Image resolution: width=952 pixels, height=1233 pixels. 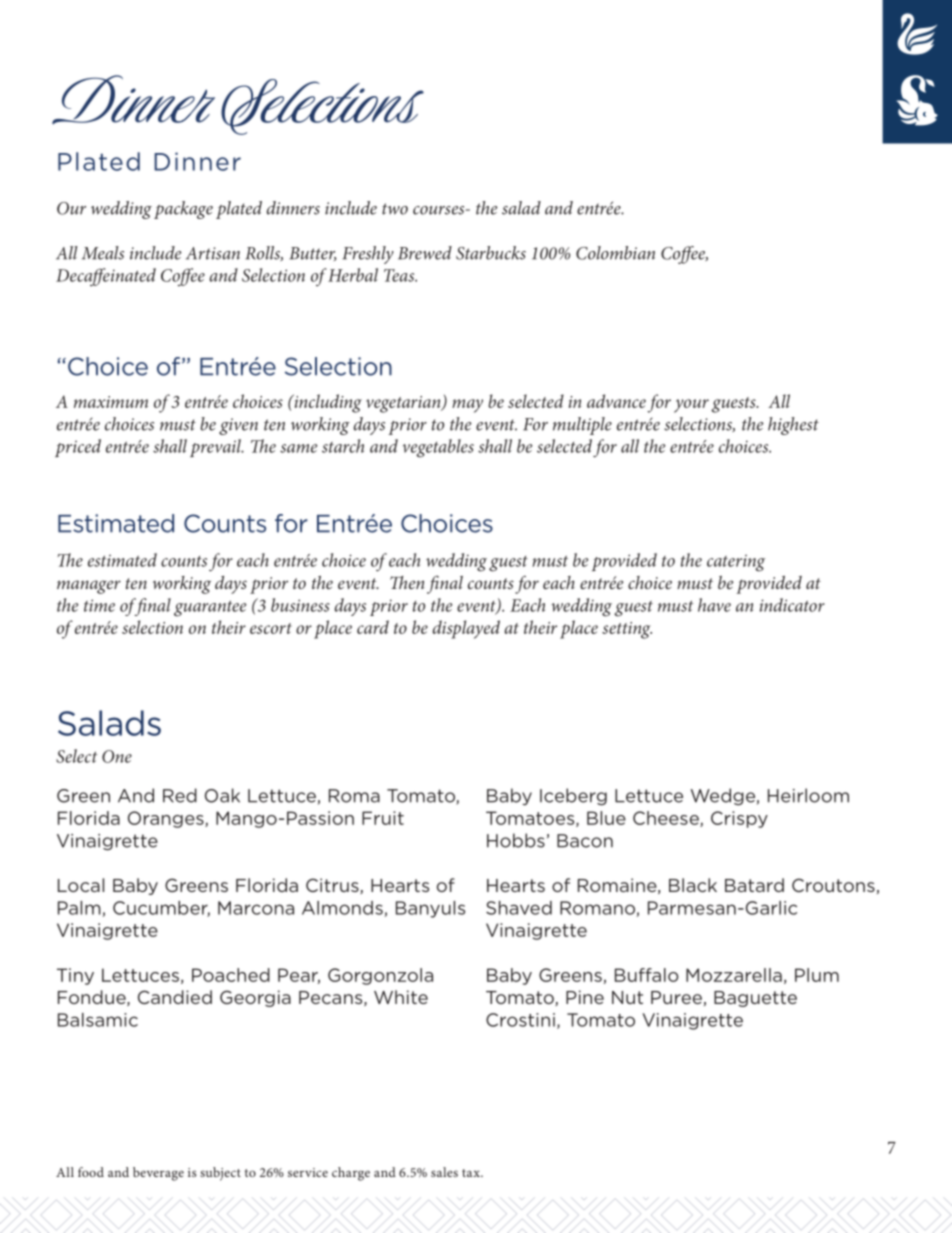 I want to click on highest, so click(x=793, y=426).
